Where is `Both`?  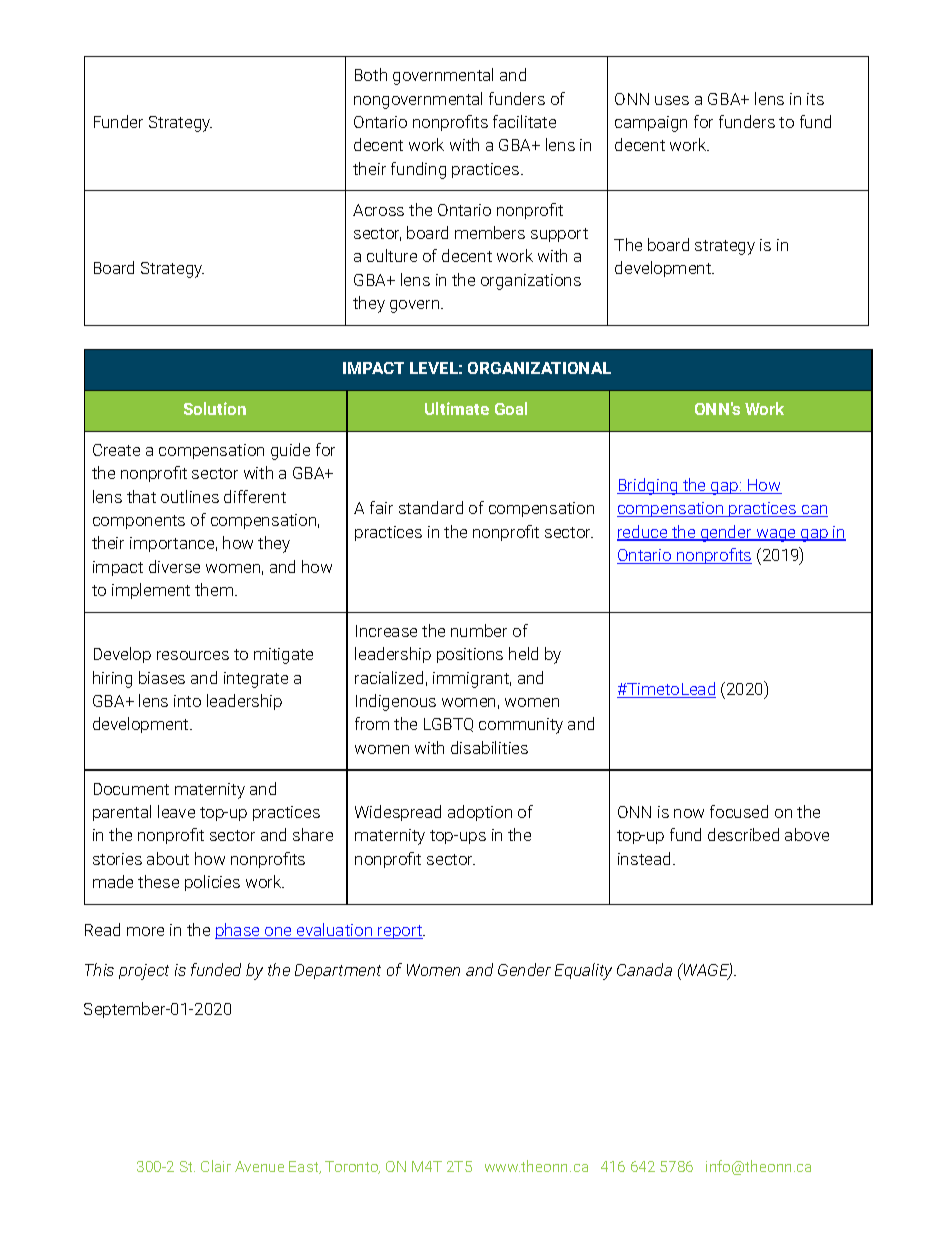
Both is located at coordinates (371, 74).
